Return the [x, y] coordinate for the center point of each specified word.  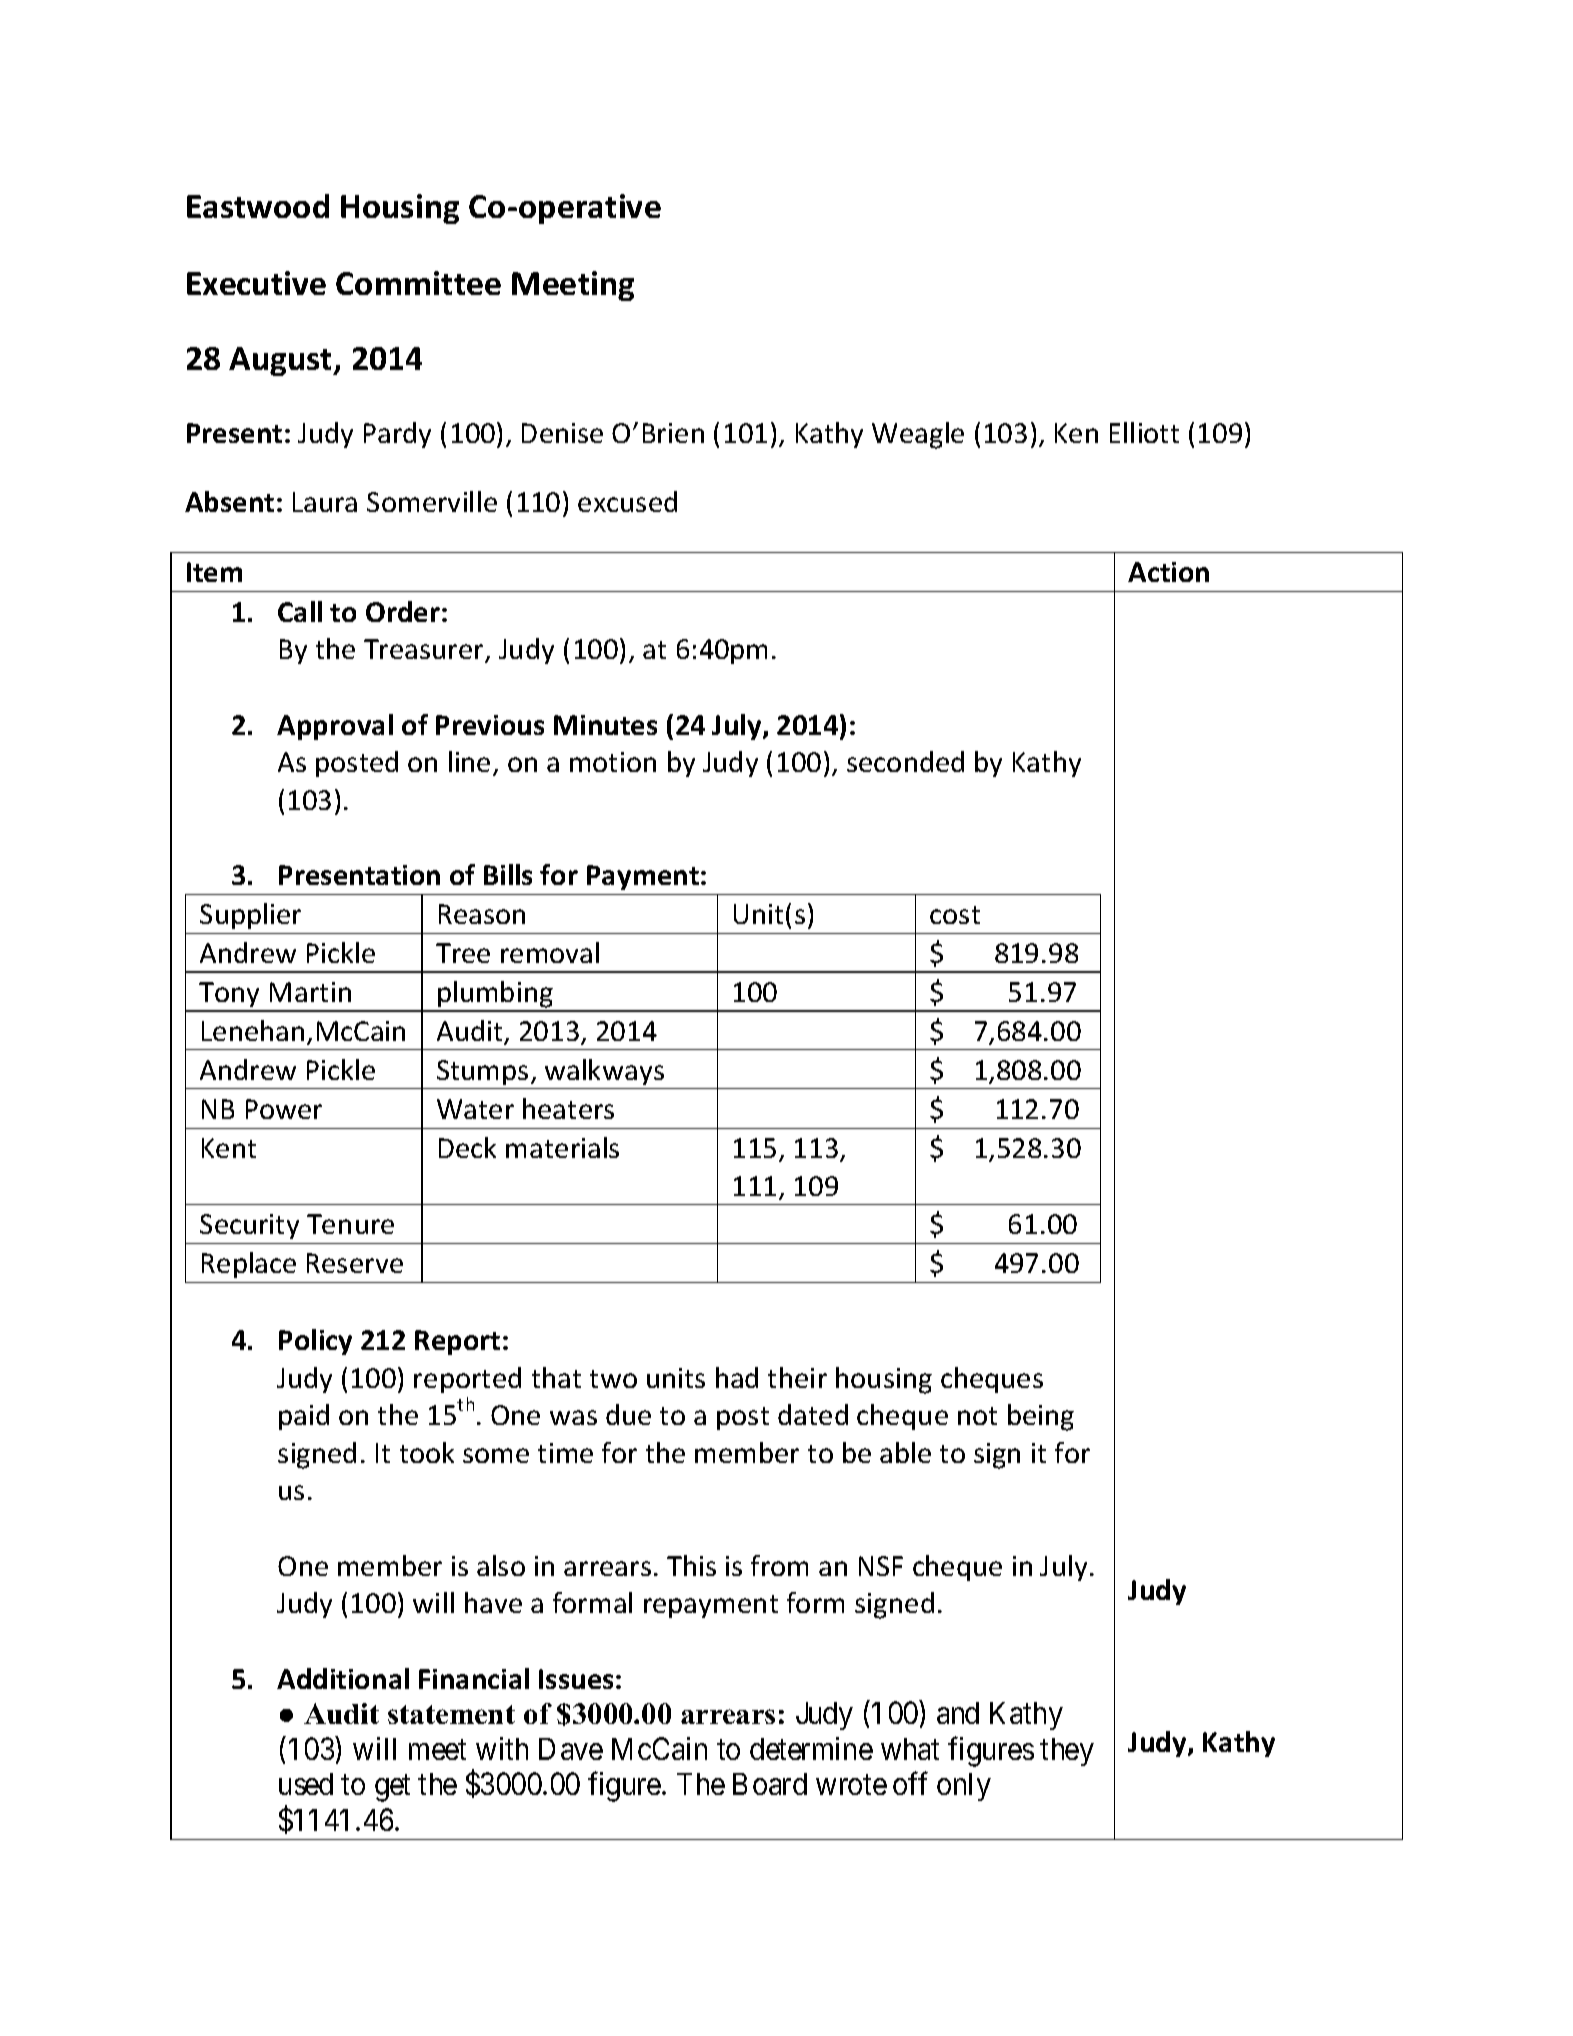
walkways [604, 1072]
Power [284, 1109]
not [977, 1416]
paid [304, 1417]
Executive [256, 283]
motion [613, 762]
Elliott [1144, 432]
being [1041, 1417]
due [628, 1414]
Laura [325, 502]
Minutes [605, 725]
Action [1168, 572]
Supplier [250, 916]
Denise [562, 433]
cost [955, 915]
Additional [343, 1678]
